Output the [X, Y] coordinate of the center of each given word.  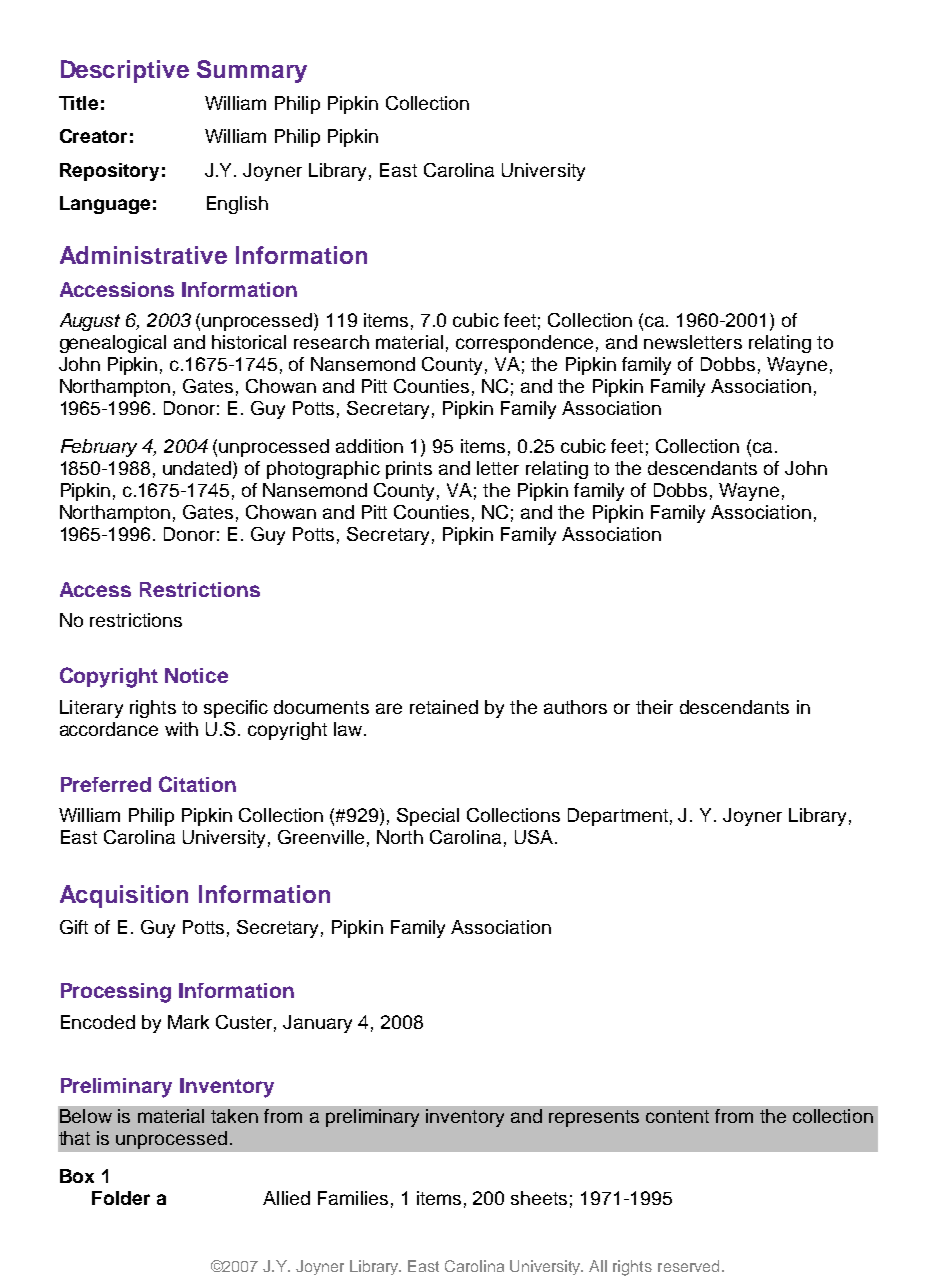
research [331, 342]
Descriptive [125, 71]
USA [534, 837]
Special [428, 817]
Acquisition [124, 896]
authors [575, 707]
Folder [121, 1198]
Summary [252, 71]
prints [409, 470]
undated [198, 469]
